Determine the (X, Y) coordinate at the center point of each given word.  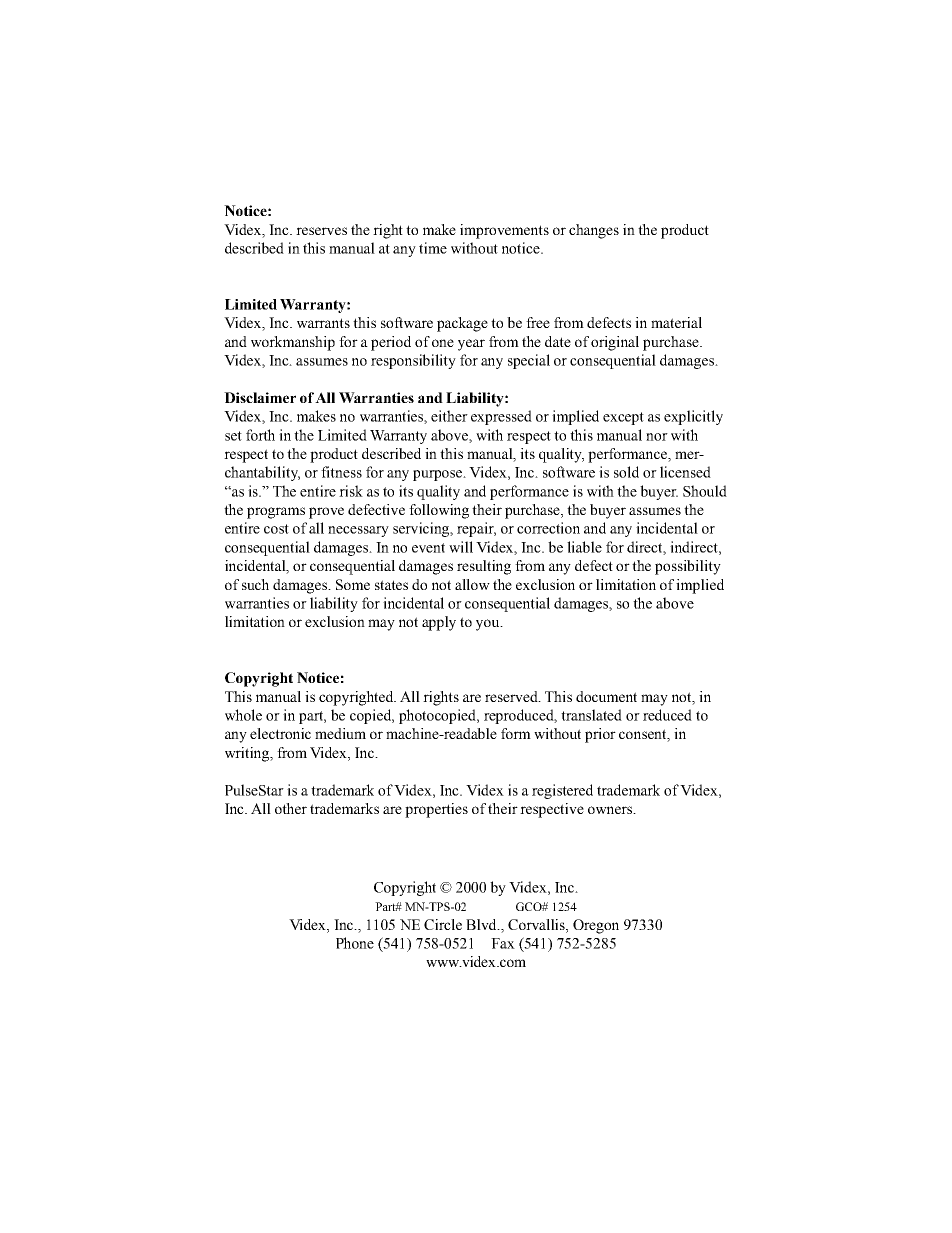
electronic (280, 733)
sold (626, 472)
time (433, 248)
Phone (355, 943)
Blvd (482, 924)
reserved (513, 696)
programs (276, 513)
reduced (667, 715)
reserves (321, 231)
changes (594, 231)
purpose (439, 475)
